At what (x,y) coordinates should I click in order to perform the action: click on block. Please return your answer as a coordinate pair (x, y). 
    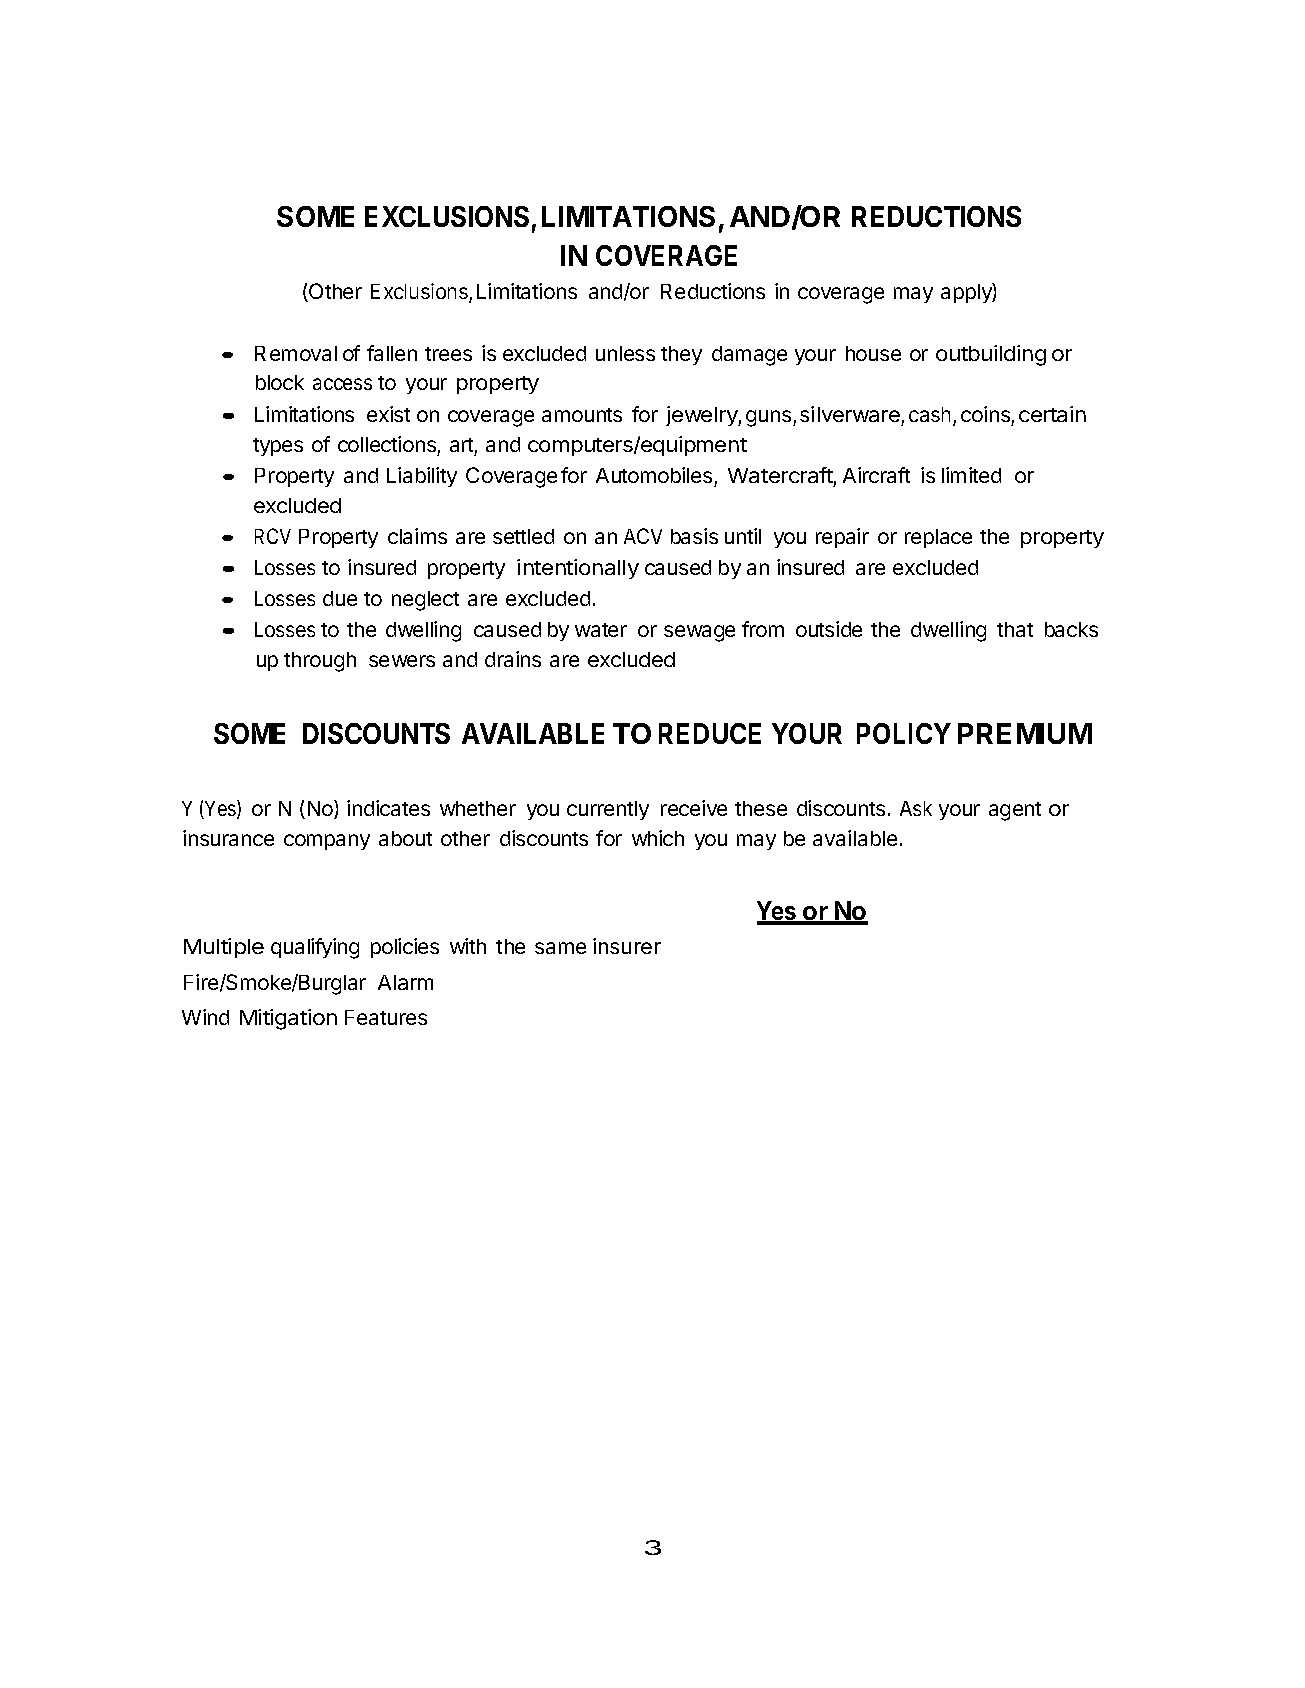
    Looking at the image, I should click on (280, 382).
